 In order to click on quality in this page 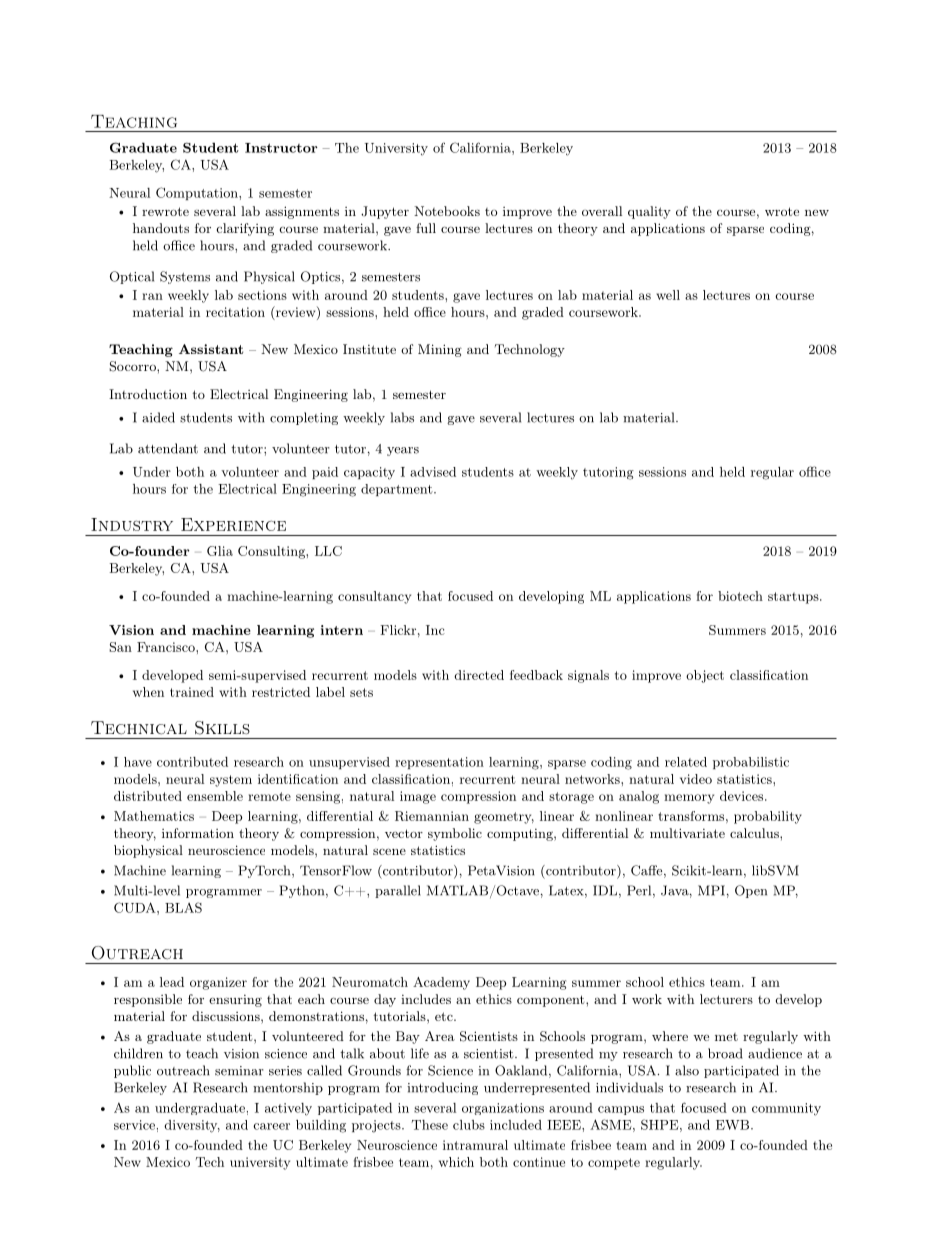, I will do `click(649, 212)`.
